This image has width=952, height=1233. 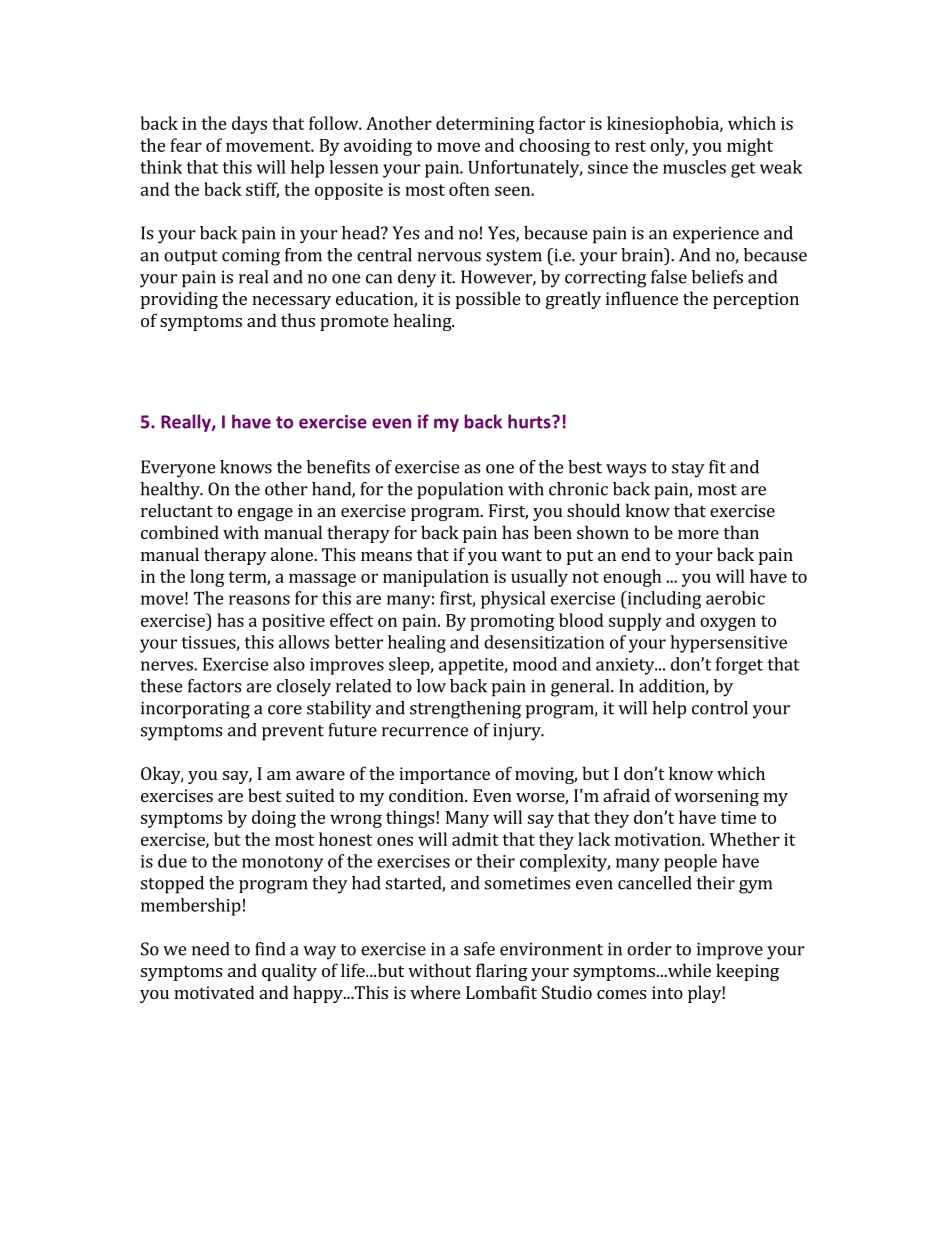 What do you see at coordinates (694, 167) in the image?
I see `muscles` at bounding box center [694, 167].
